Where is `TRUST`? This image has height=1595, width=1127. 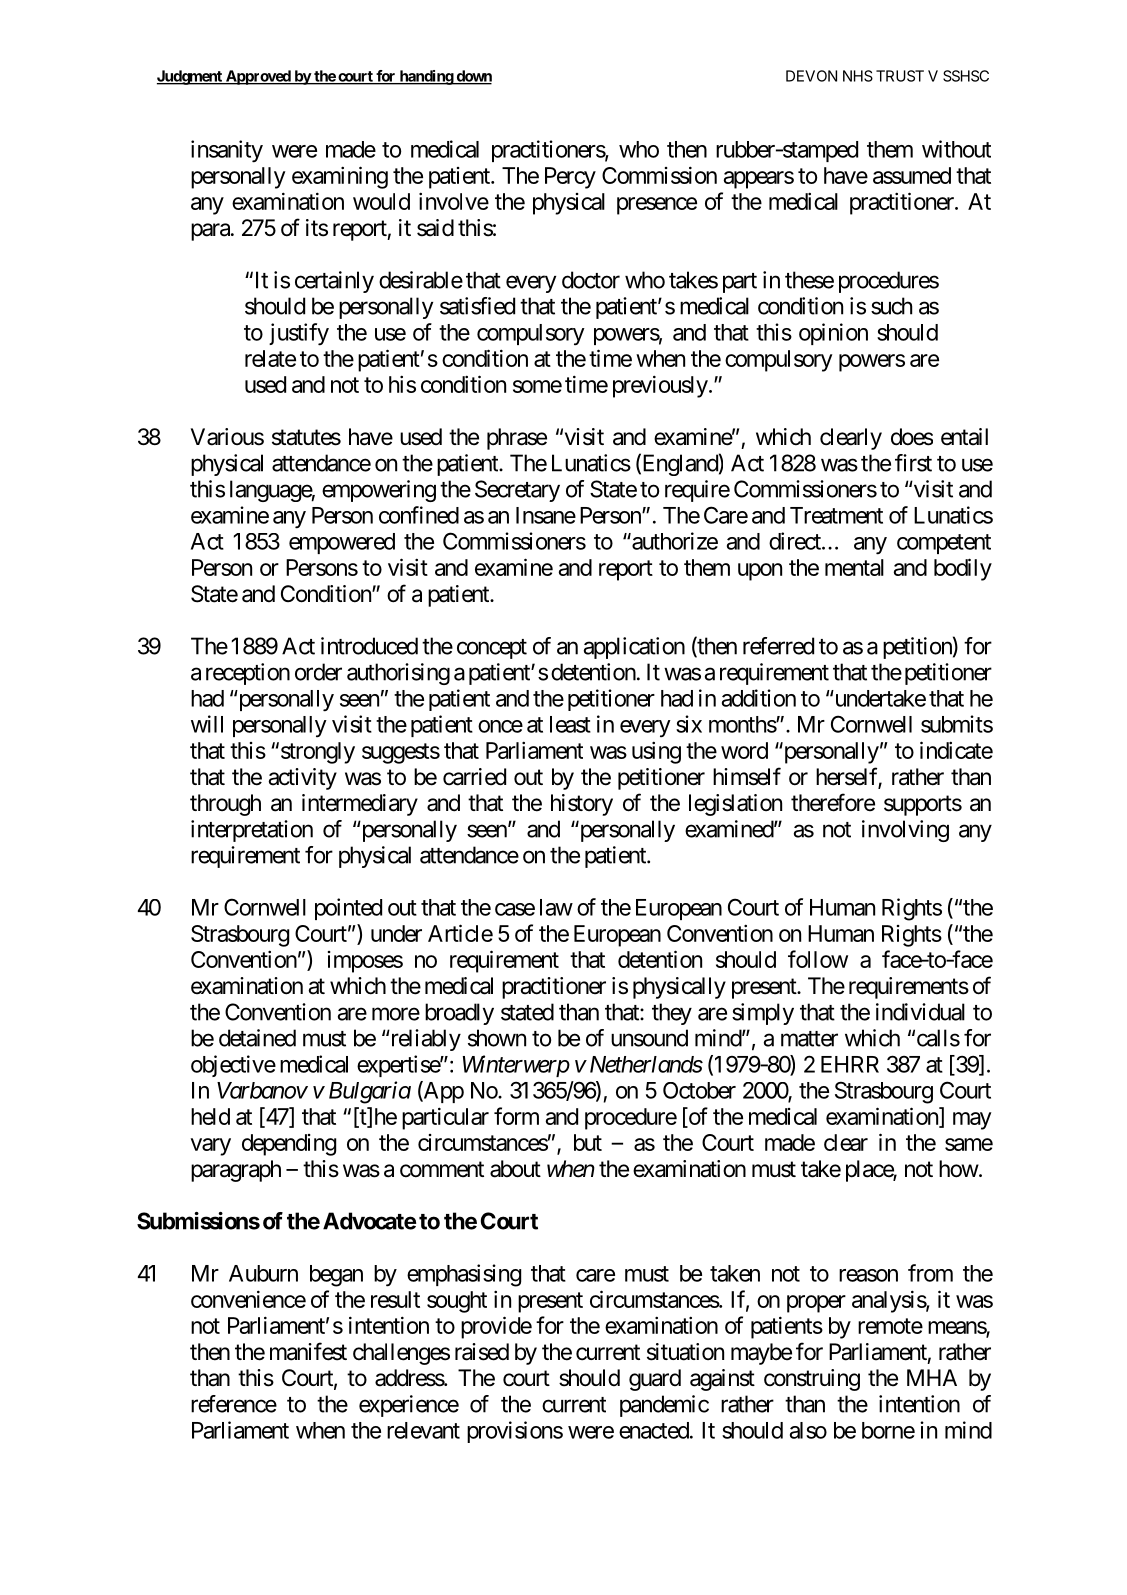 TRUST is located at coordinates (900, 76).
